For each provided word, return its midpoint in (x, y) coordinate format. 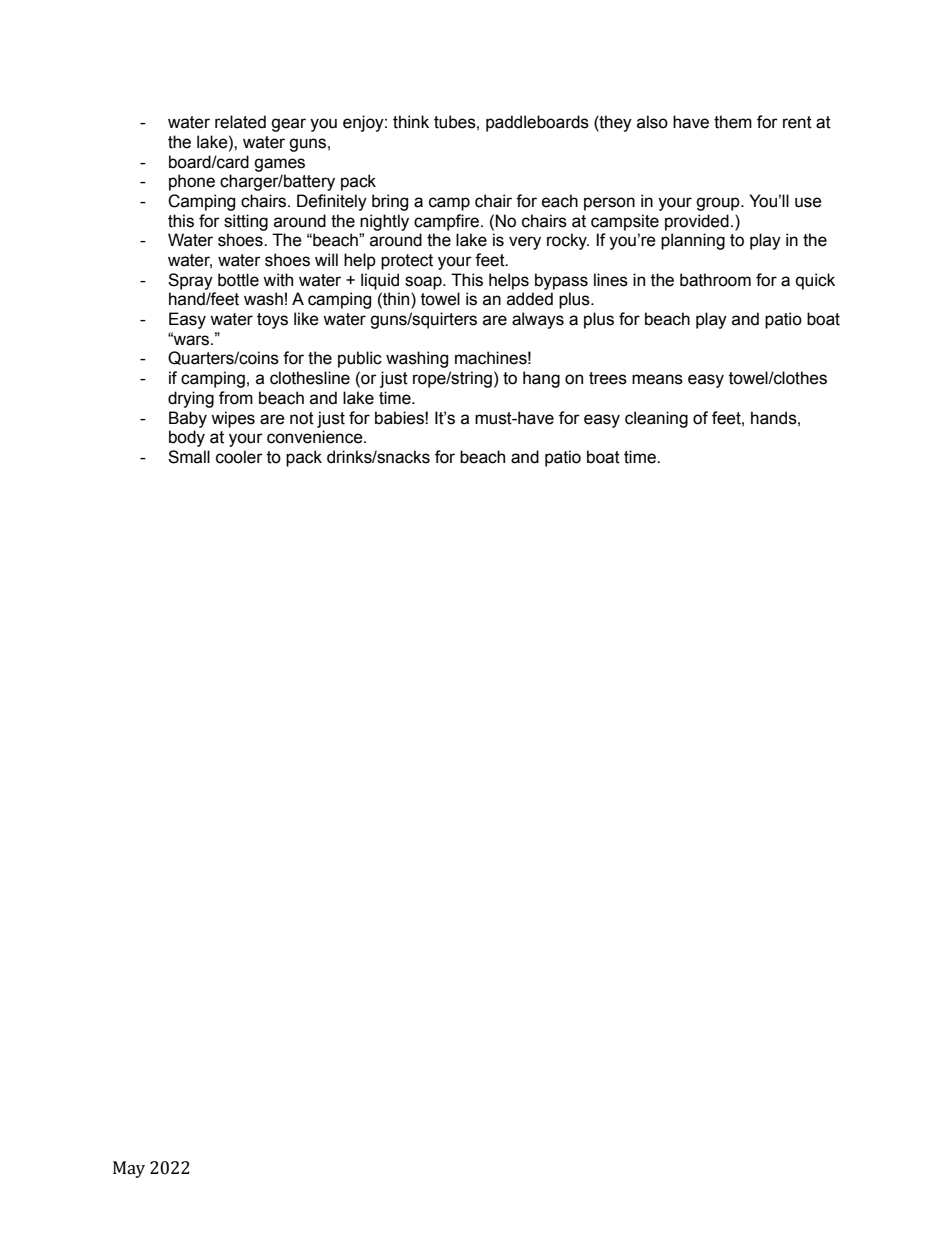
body (187, 438)
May (129, 1169)
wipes (233, 419)
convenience (316, 437)
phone (192, 182)
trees (608, 378)
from (236, 398)
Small (189, 457)
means (657, 379)
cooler (239, 457)
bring (390, 202)
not (302, 418)
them (733, 122)
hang (541, 379)
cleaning (656, 419)
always (538, 320)
